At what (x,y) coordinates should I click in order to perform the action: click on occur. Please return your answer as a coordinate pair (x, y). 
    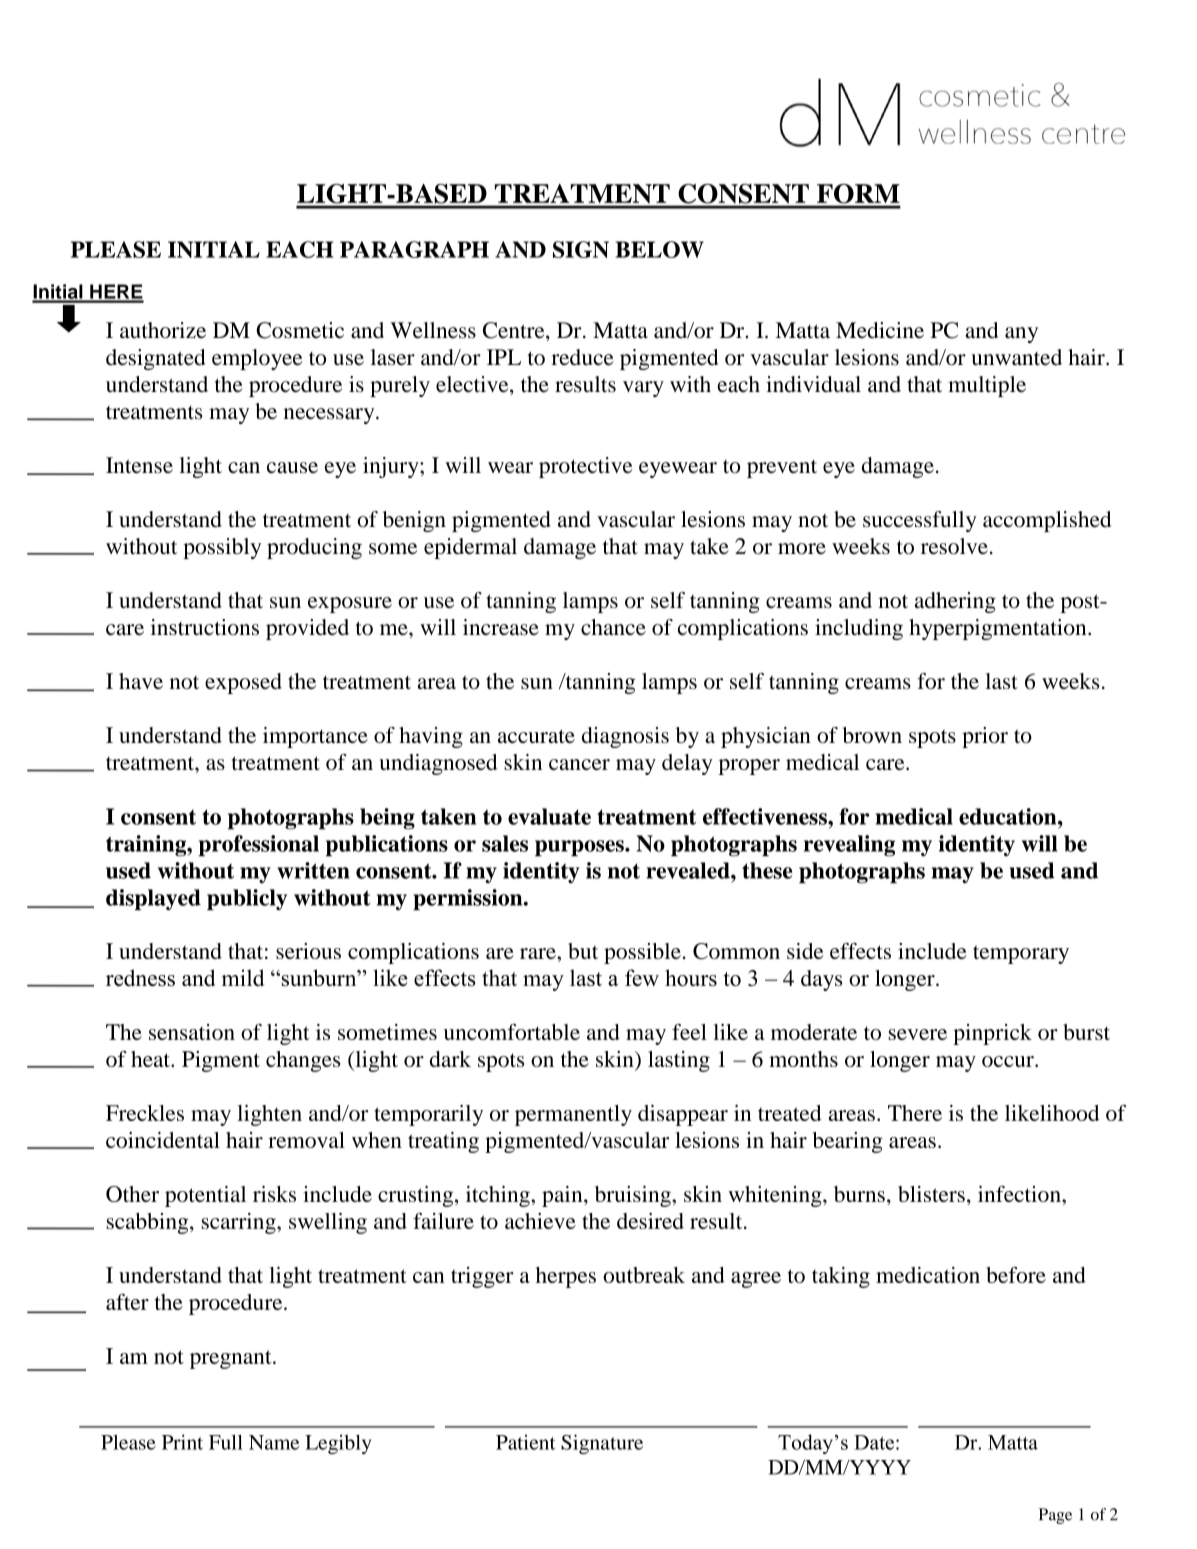
    Looking at the image, I should click on (1009, 1061).
